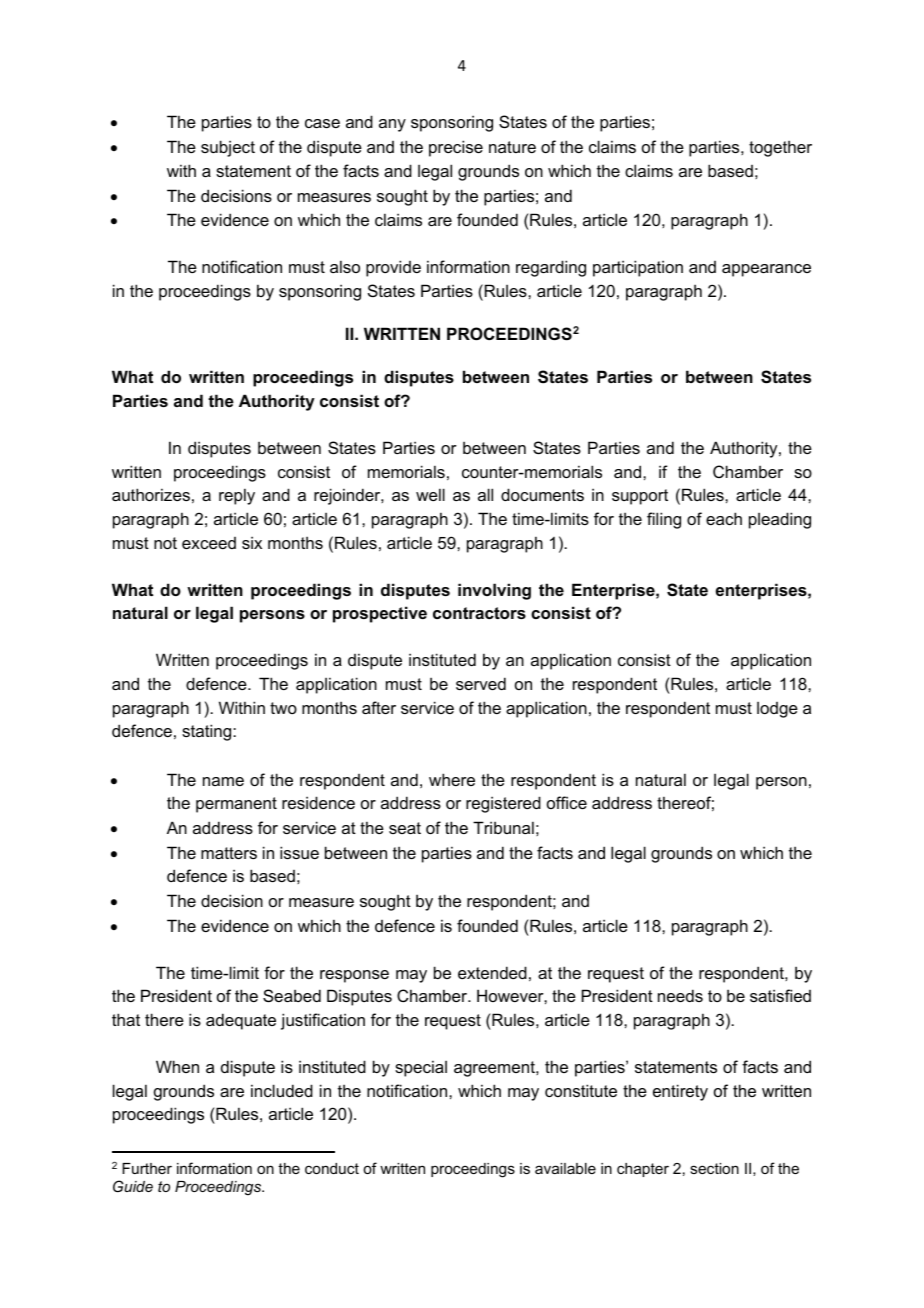 The height and width of the screenshot is (1308, 924). I want to click on stating, so click(208, 732).
